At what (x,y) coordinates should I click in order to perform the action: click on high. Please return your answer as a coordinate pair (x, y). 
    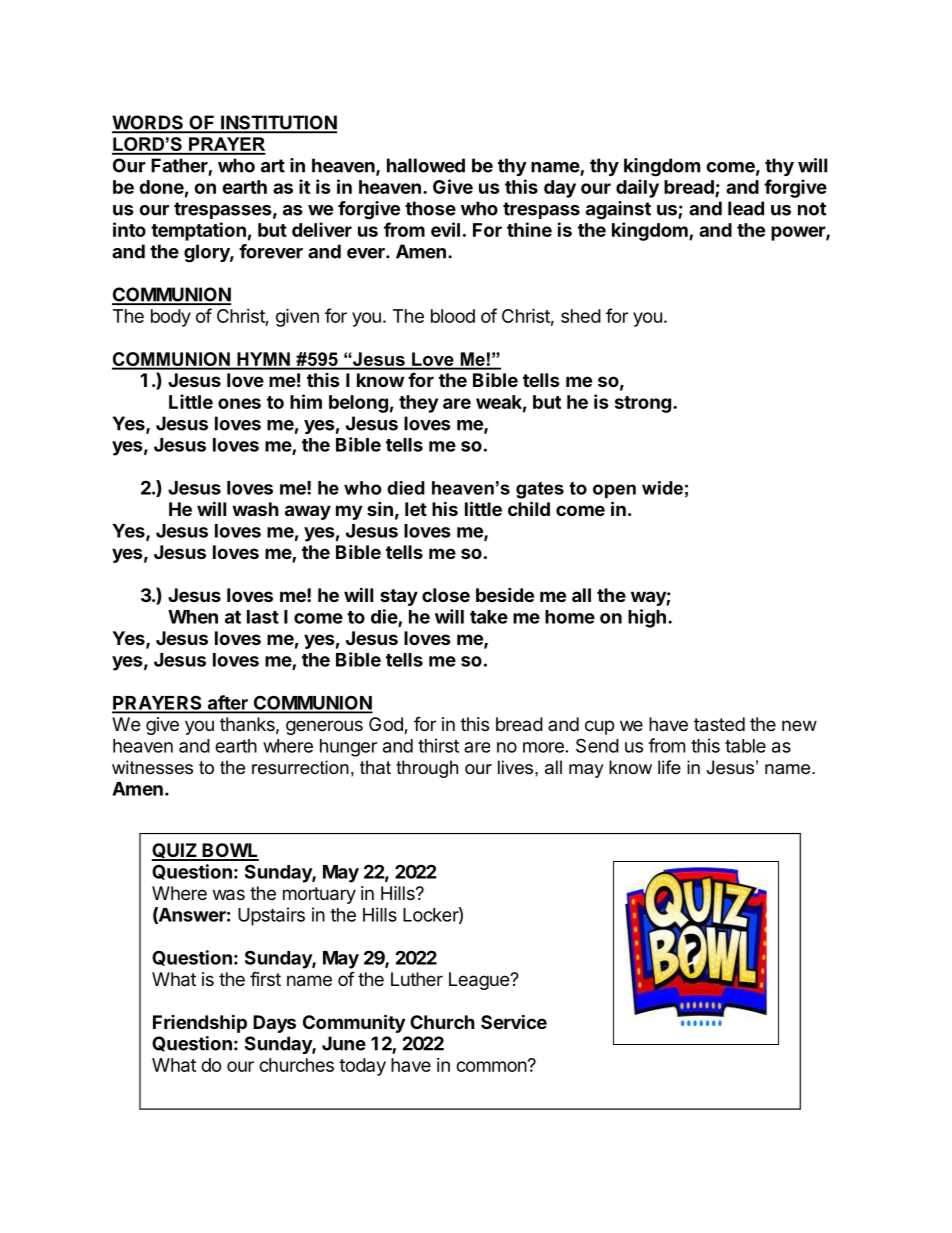
    Looking at the image, I should click on (647, 618).
